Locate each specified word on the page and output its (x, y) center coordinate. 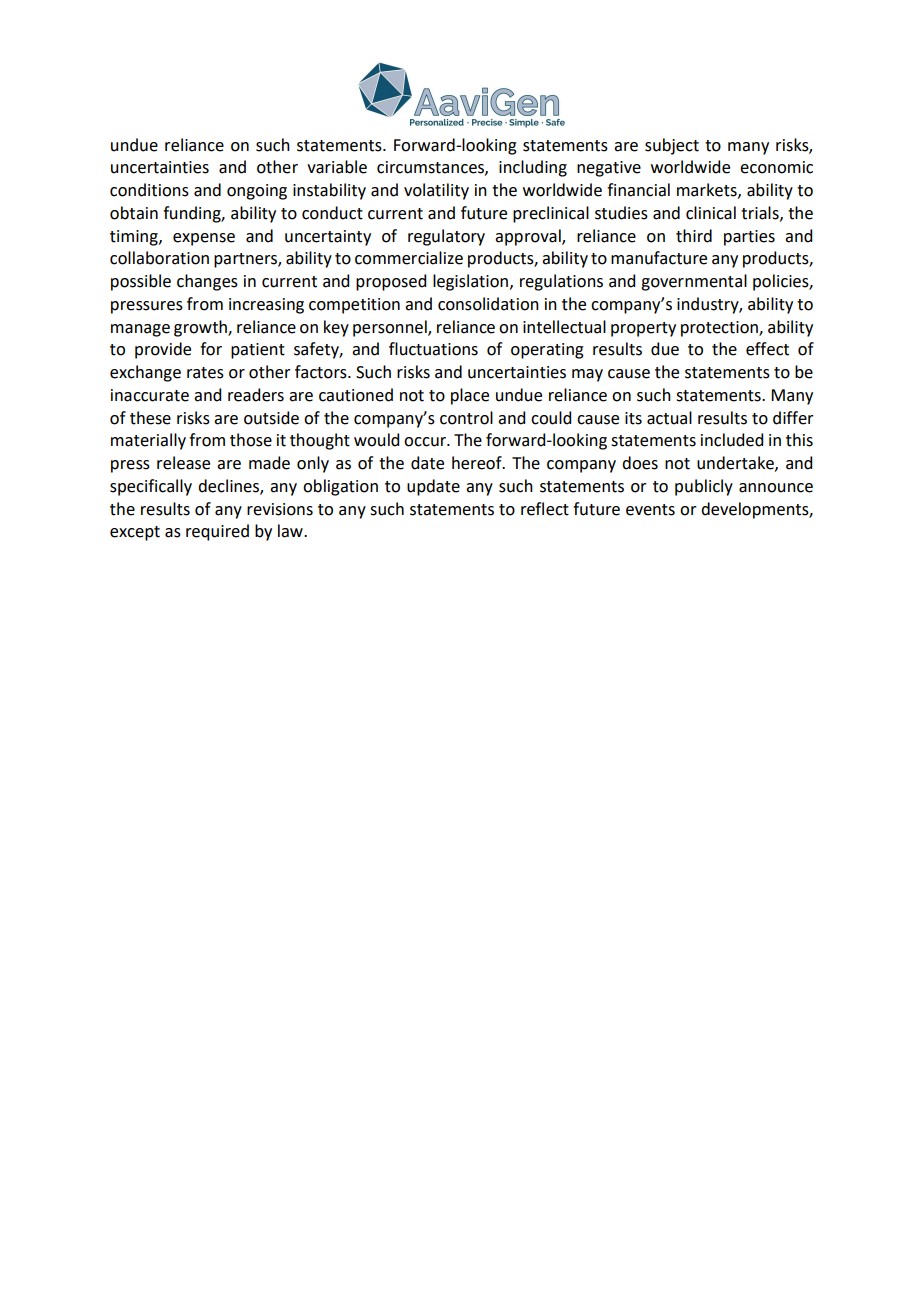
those (251, 440)
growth (201, 328)
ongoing (257, 192)
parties (749, 238)
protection (720, 329)
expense (204, 239)
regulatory (446, 237)
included (732, 440)
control (466, 418)
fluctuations (433, 349)
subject (672, 146)
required (217, 532)
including (533, 168)
